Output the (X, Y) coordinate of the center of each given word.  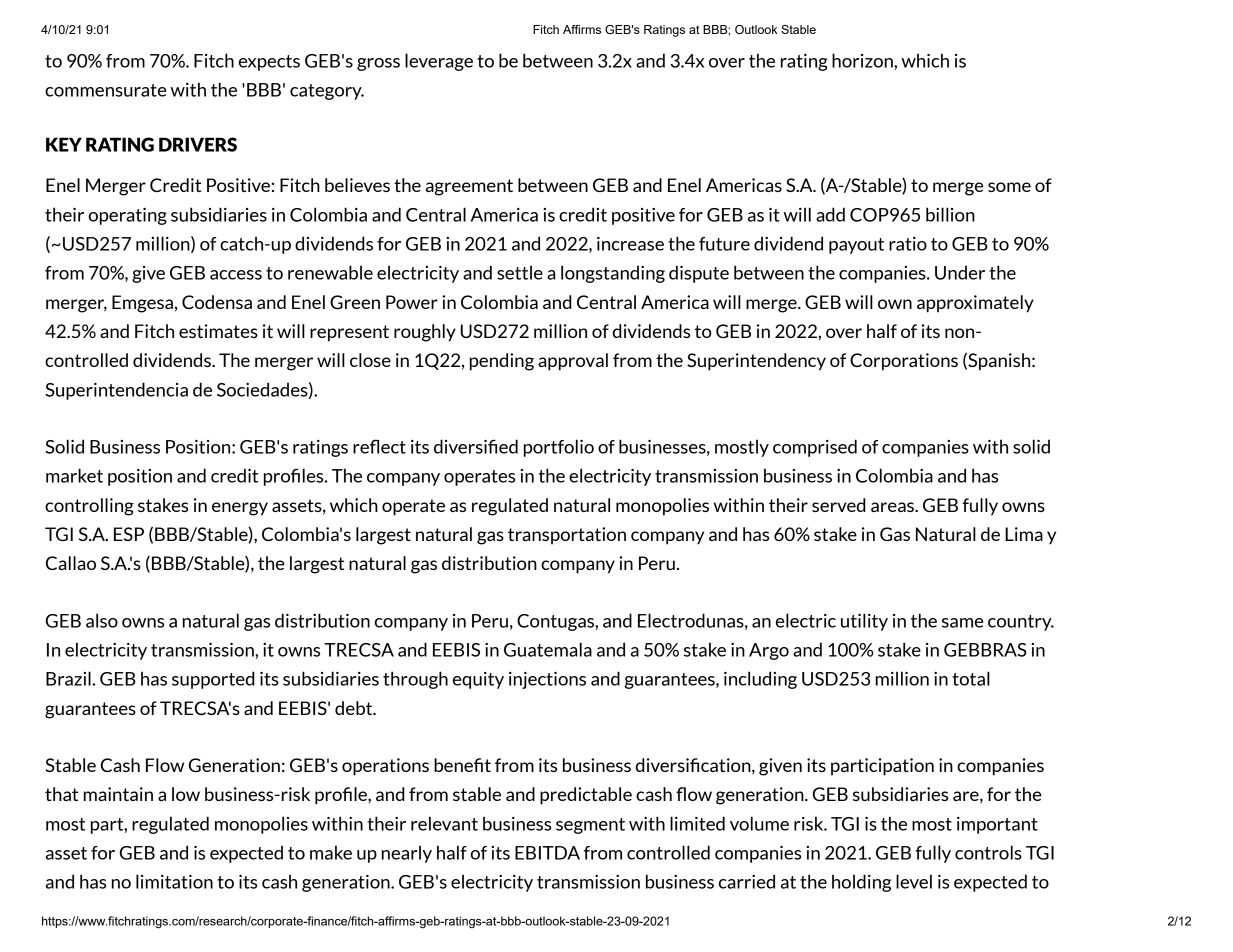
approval (573, 362)
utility (864, 622)
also (102, 620)
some (1009, 187)
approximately (975, 304)
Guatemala (548, 649)
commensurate (105, 90)
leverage (439, 62)
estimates (218, 331)
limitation (174, 881)
